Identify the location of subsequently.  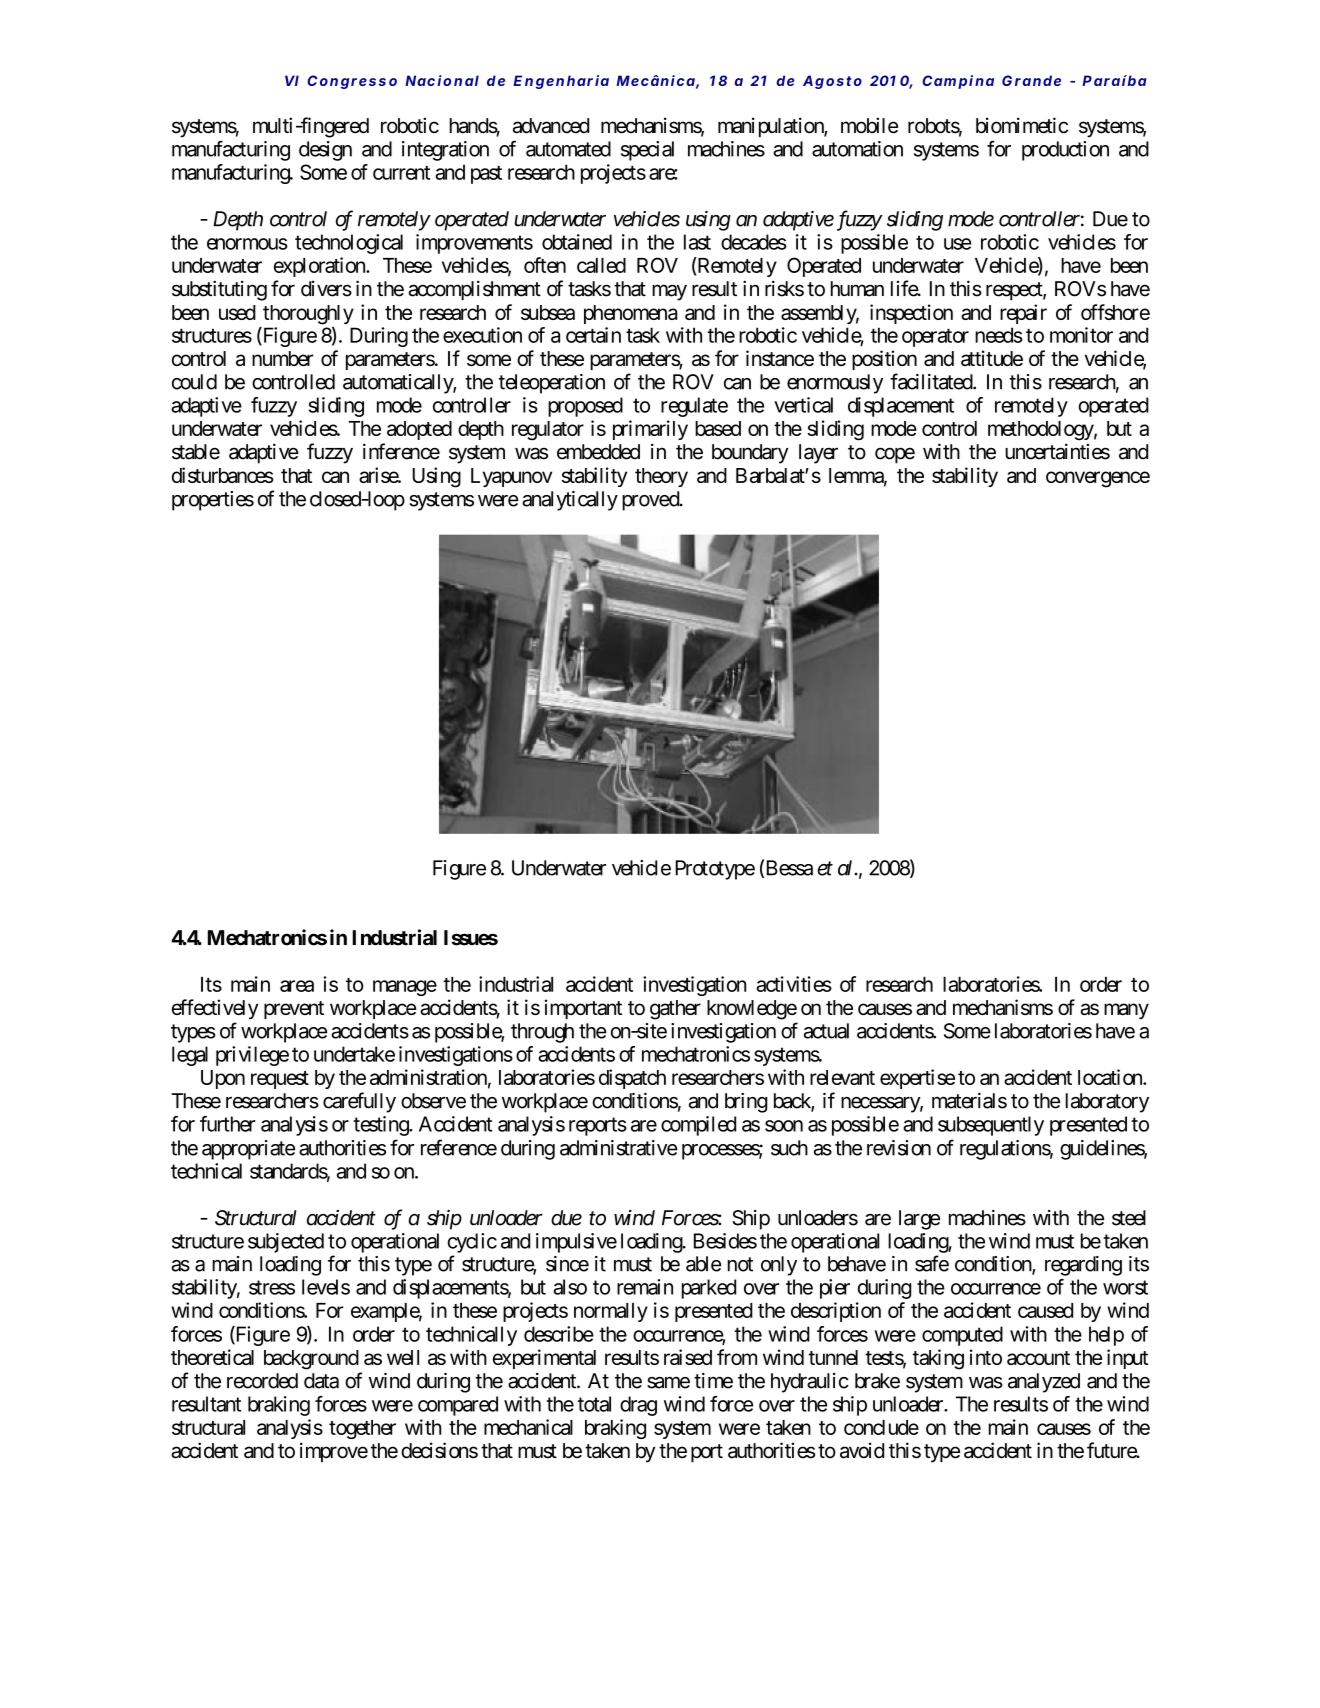
(991, 1126).
